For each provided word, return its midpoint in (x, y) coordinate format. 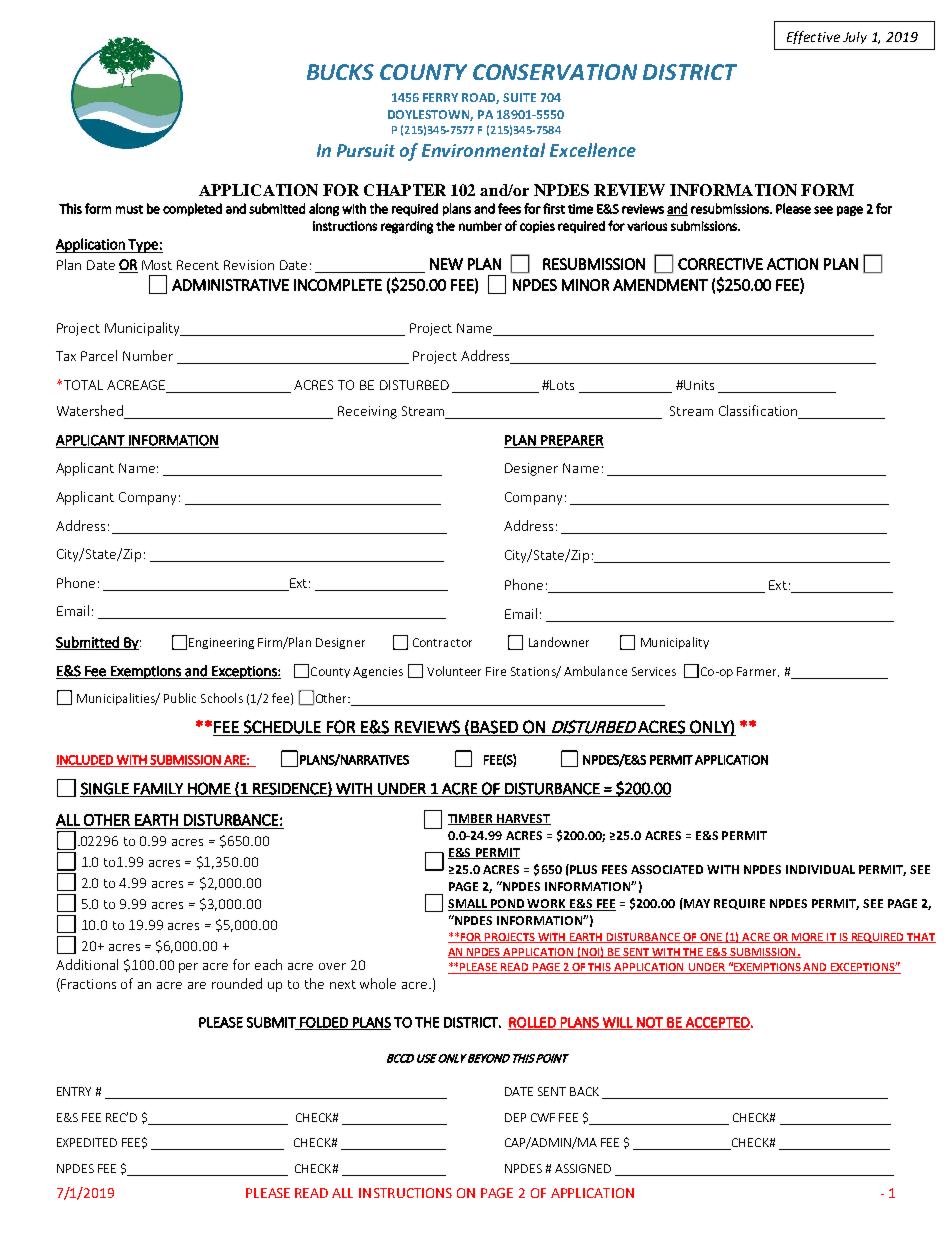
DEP (515, 1117)
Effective (813, 37)
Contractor (442, 642)
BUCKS (340, 72)
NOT (650, 1023)
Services (654, 671)
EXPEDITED (87, 1142)
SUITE (519, 97)
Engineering (221, 643)
